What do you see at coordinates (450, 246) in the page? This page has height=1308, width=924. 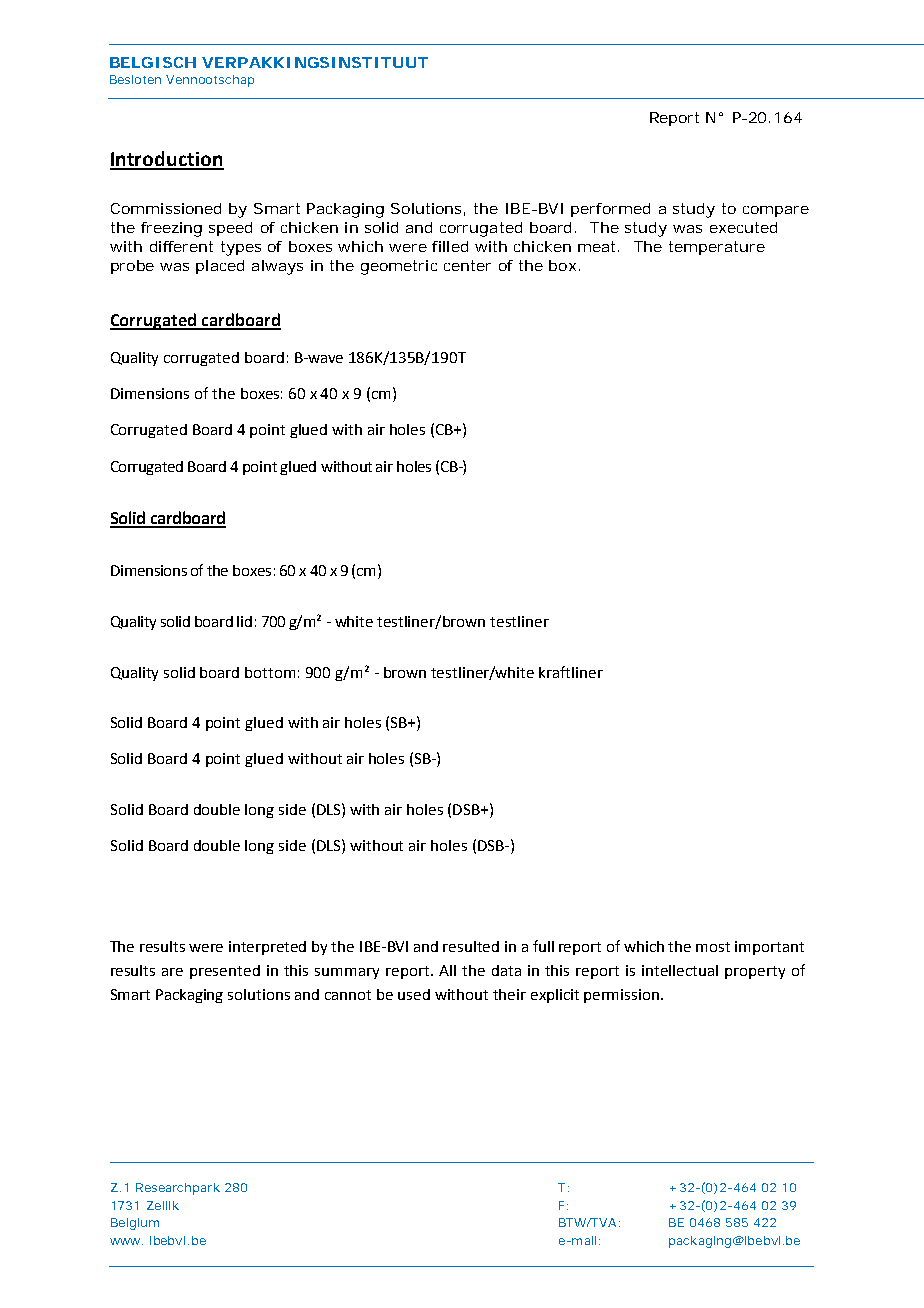 I see `filled` at bounding box center [450, 246].
